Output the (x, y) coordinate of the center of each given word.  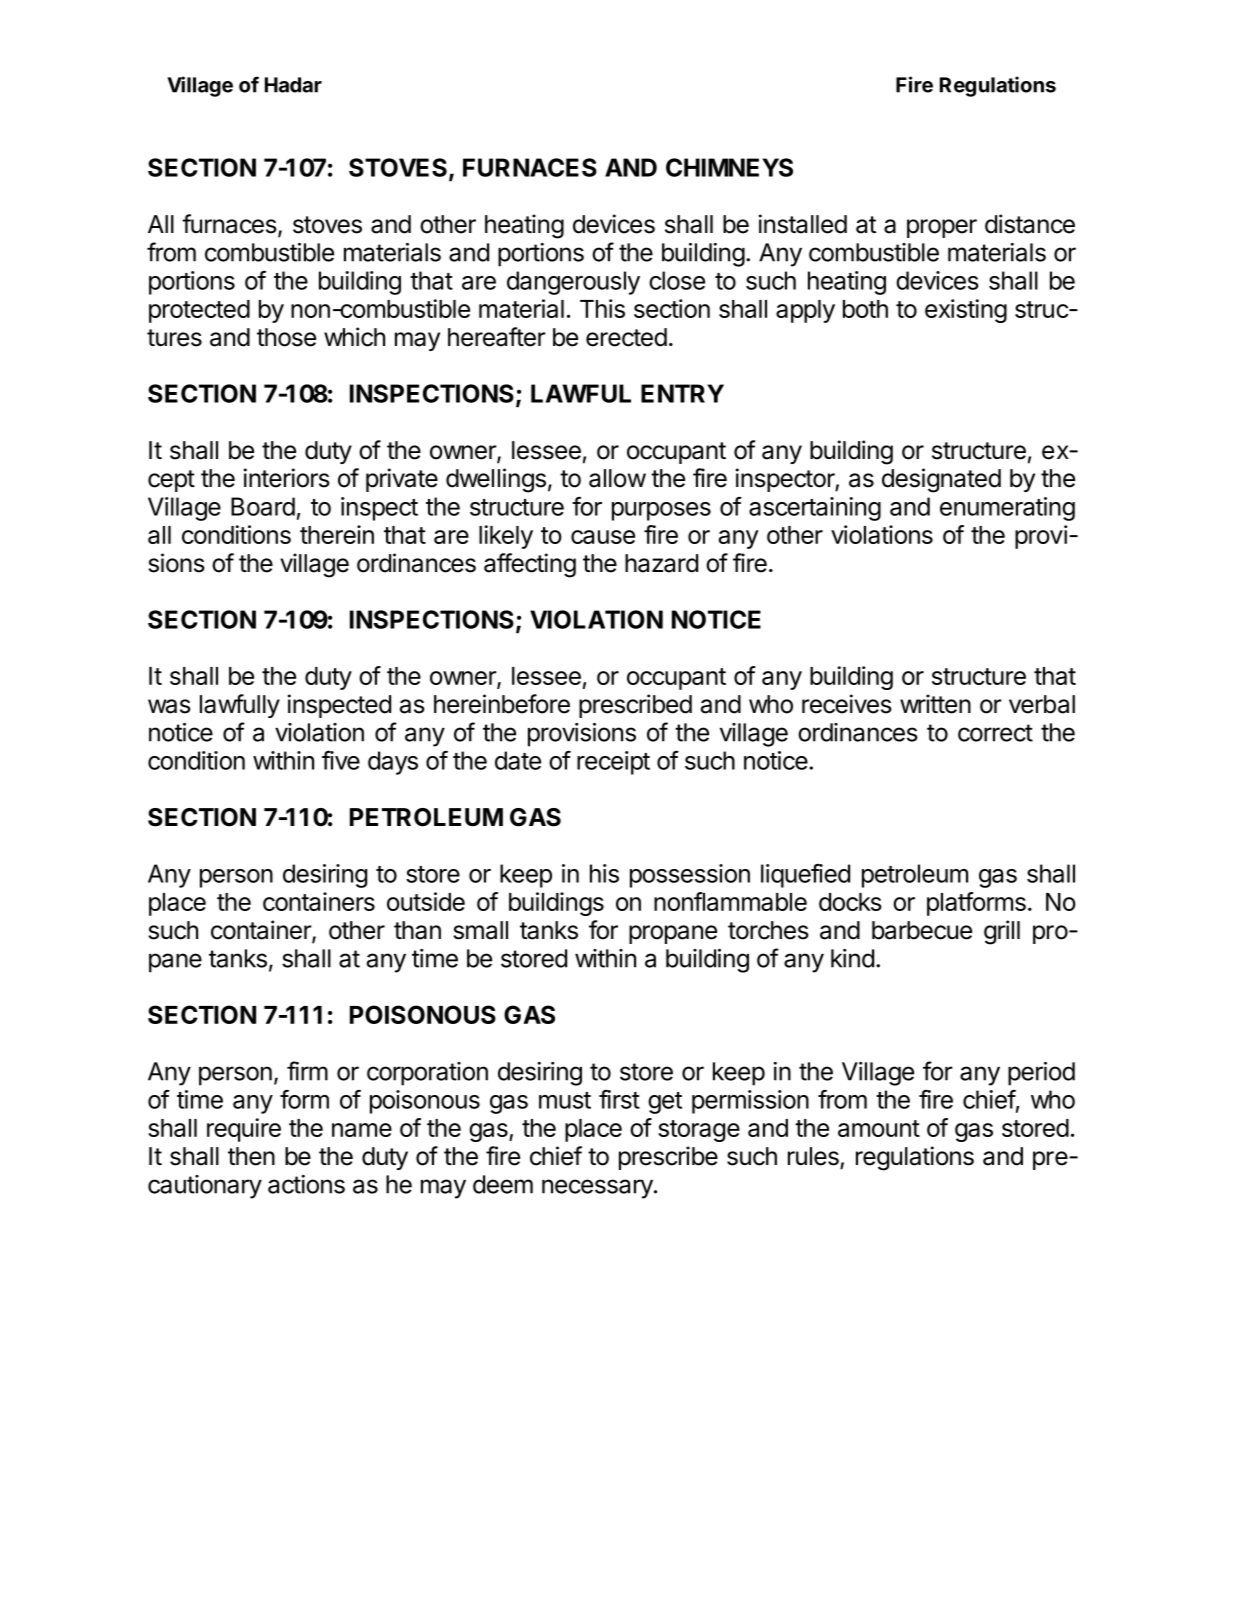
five (341, 760)
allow (617, 478)
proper (942, 228)
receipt (613, 763)
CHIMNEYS (729, 167)
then (251, 1156)
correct (995, 733)
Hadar (293, 85)
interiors (287, 478)
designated (941, 480)
